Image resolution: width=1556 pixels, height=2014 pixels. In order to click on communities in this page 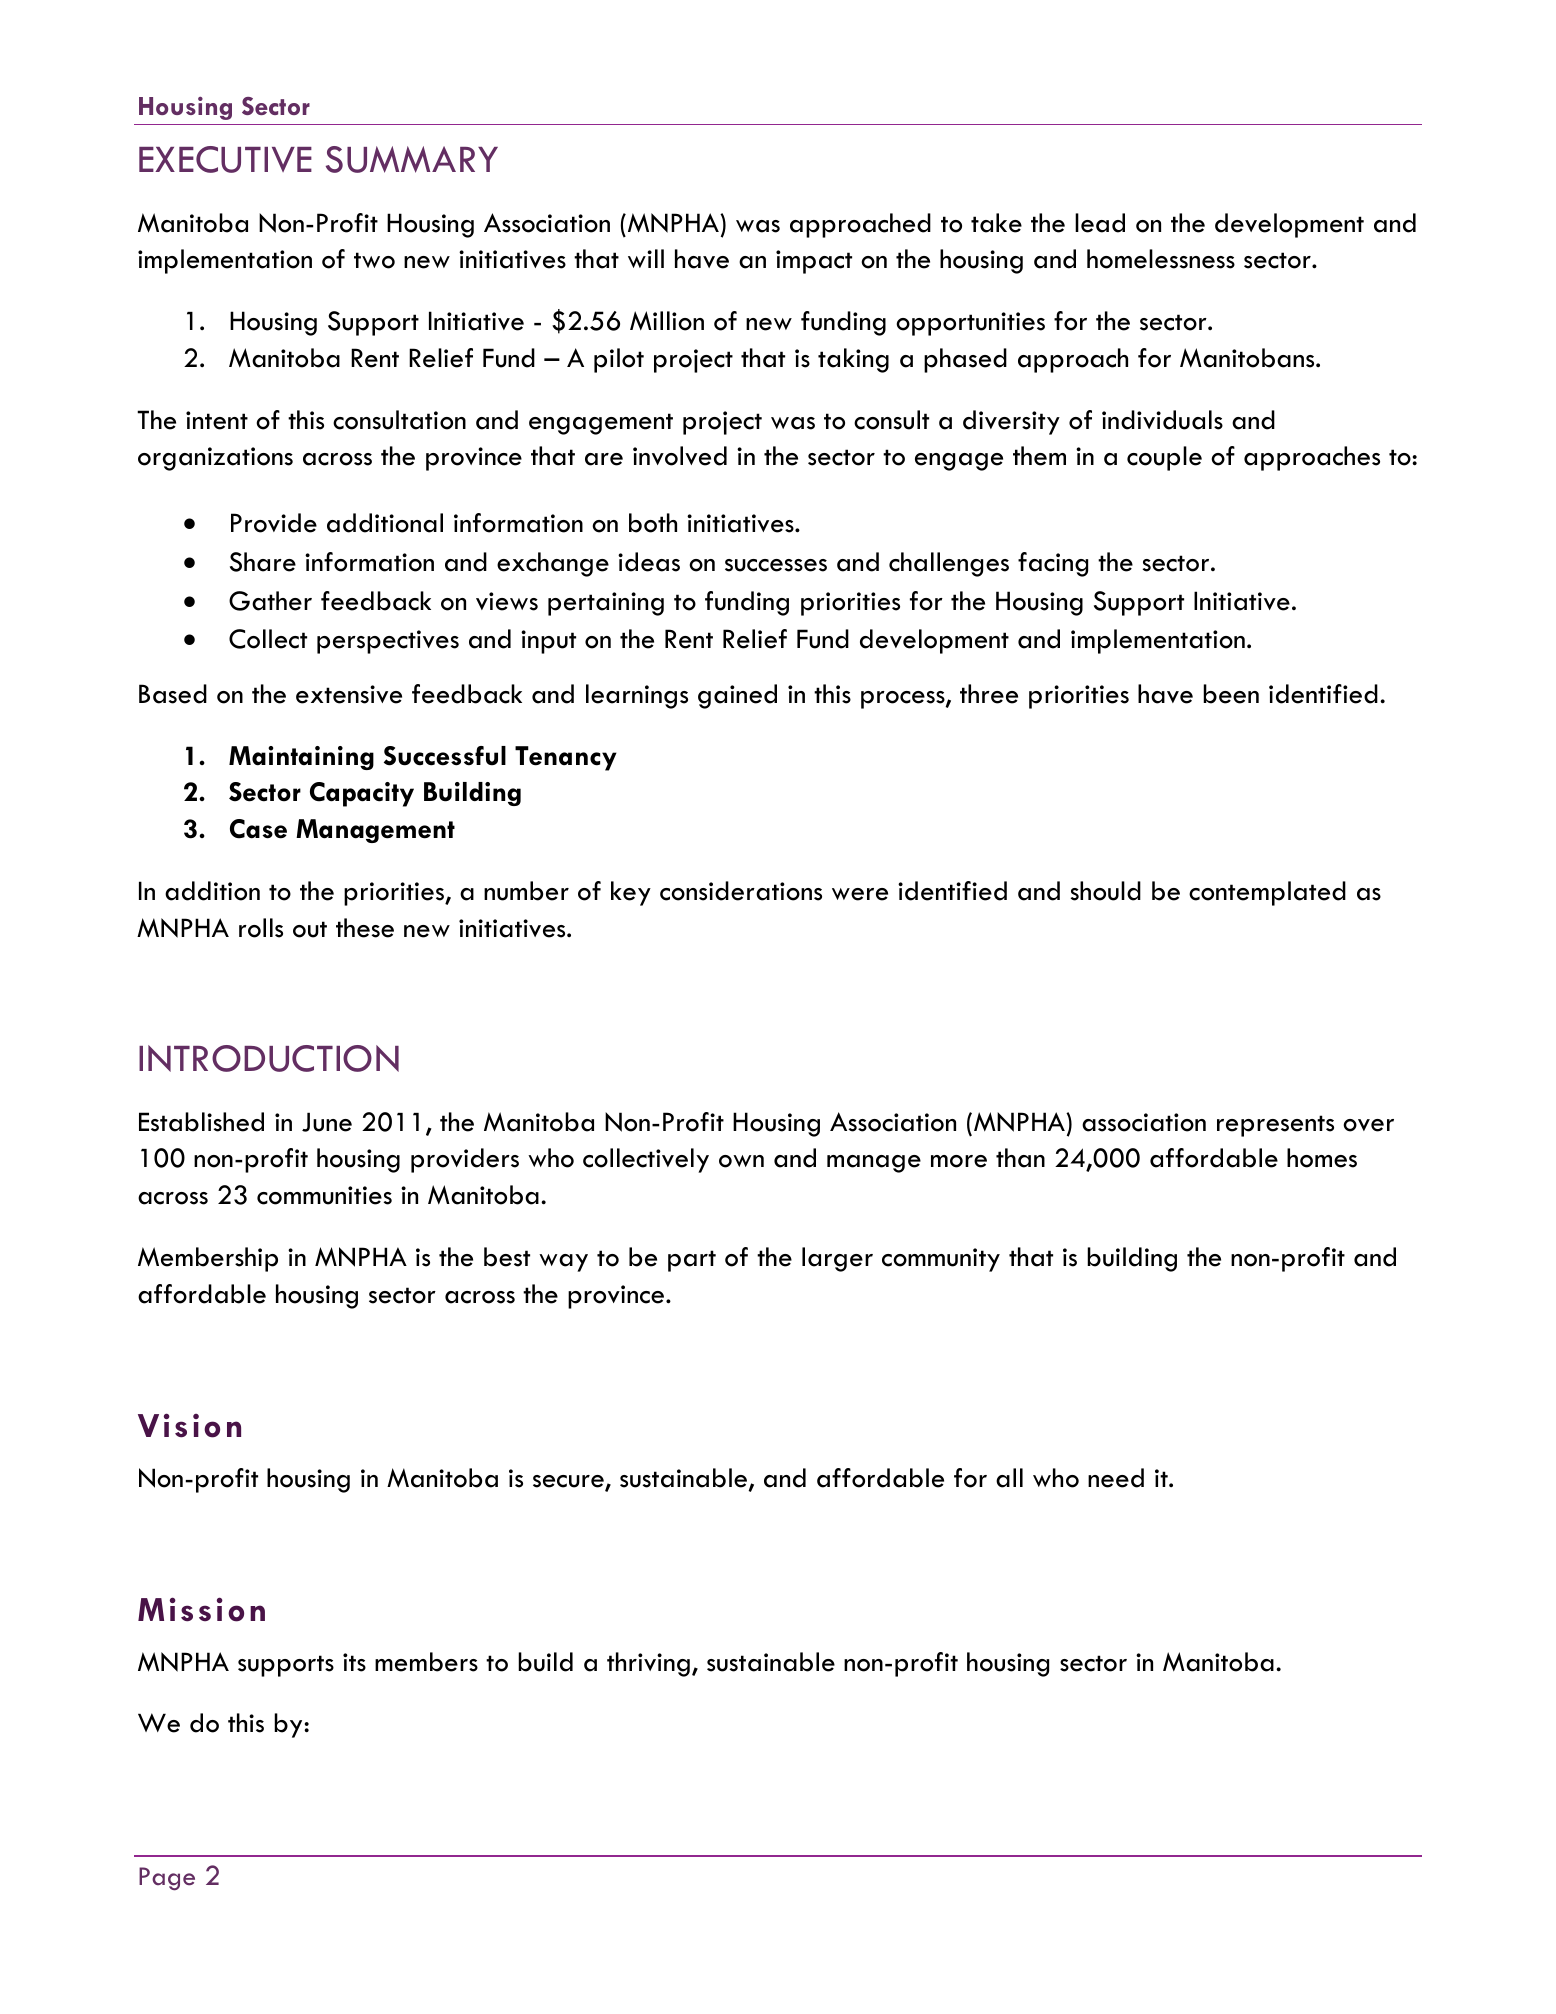, I will do `click(324, 1195)`.
